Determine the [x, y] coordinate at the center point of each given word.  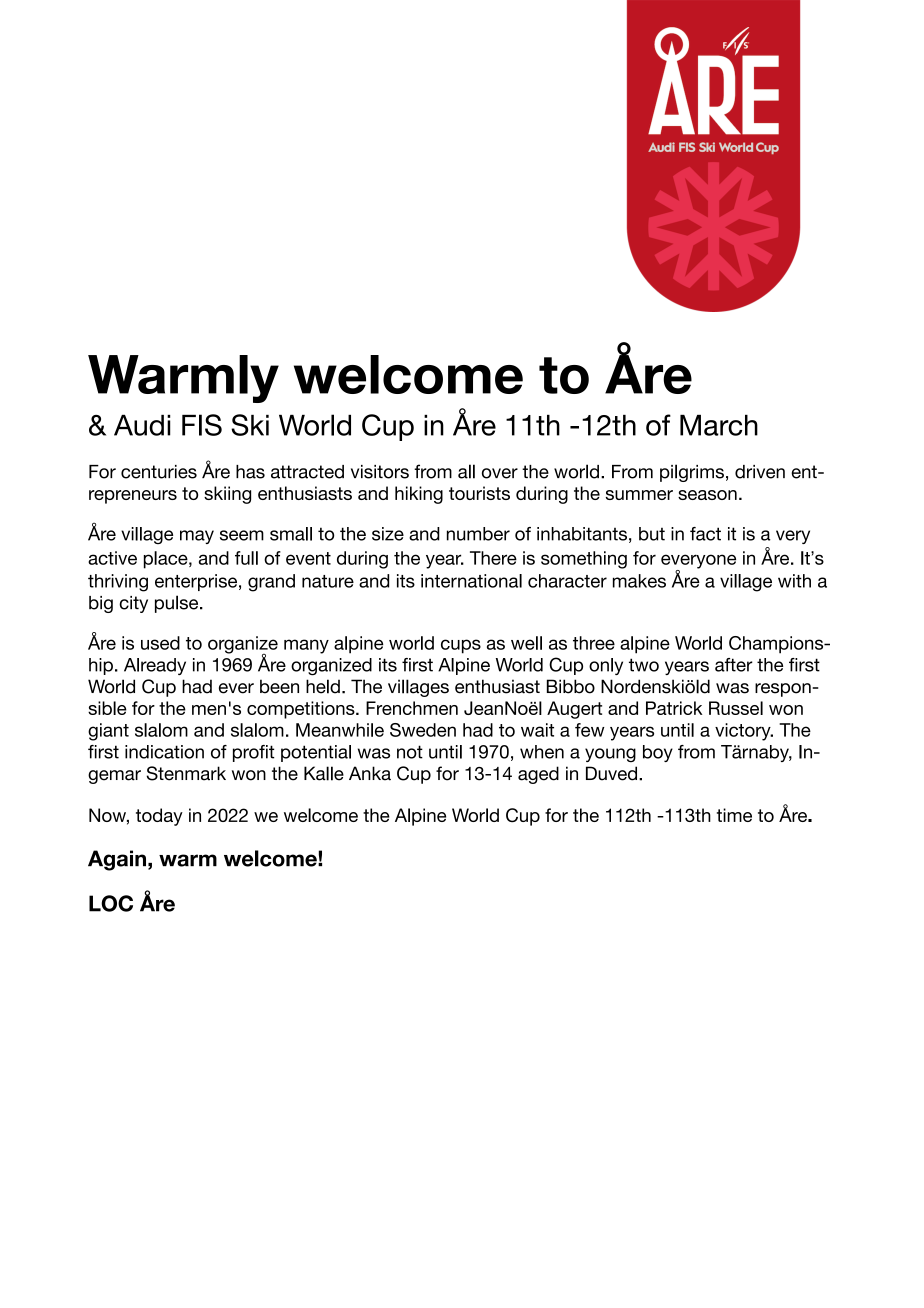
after [734, 665]
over [500, 473]
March [719, 425]
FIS [202, 425]
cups [461, 646]
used [160, 643]
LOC [111, 903]
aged [538, 775]
